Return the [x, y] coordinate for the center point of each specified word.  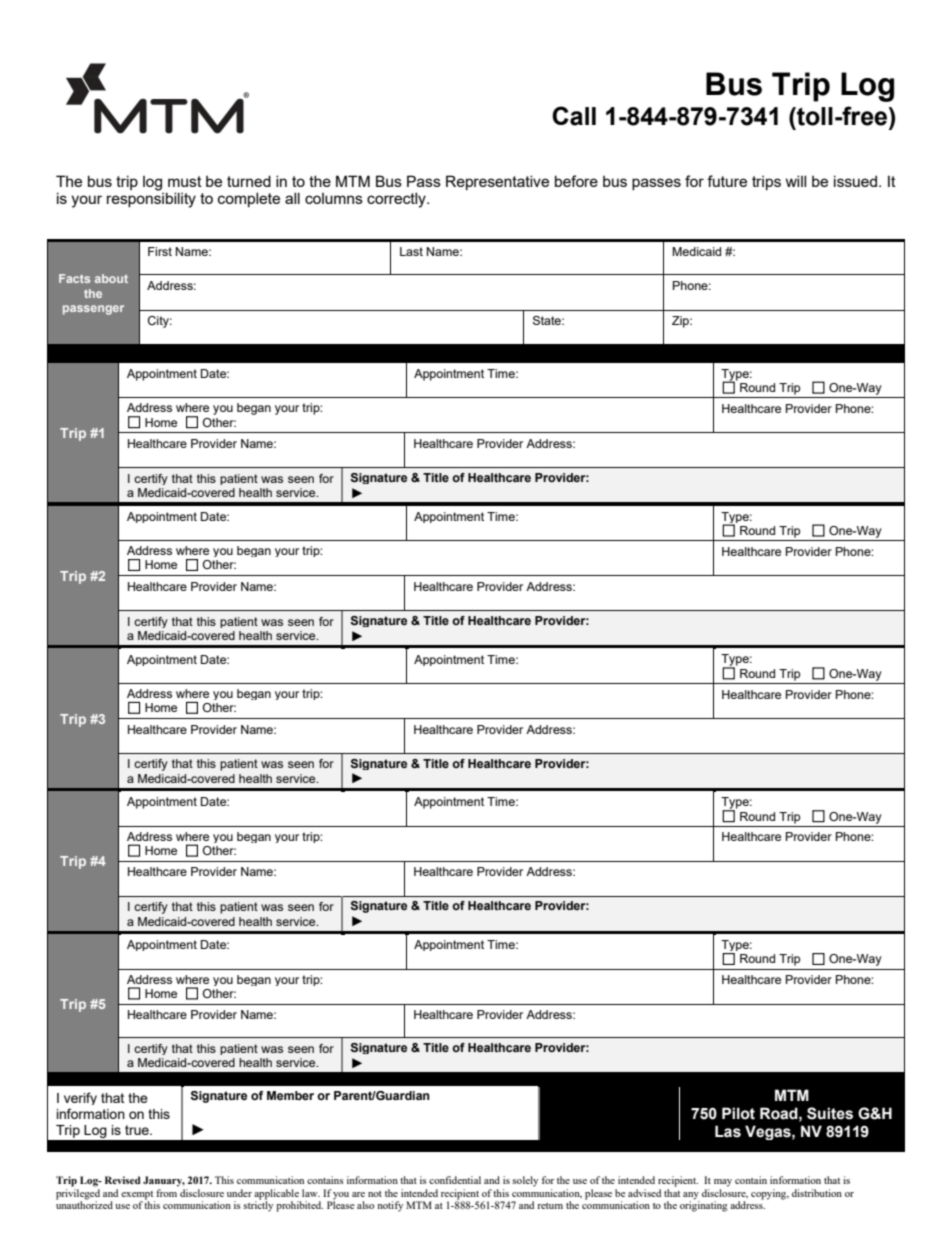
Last [411, 251]
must [185, 181]
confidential [455, 1180]
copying [770, 1194]
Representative [497, 182]
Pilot [738, 1113]
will [796, 181]
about [111, 278]
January [164, 1181]
